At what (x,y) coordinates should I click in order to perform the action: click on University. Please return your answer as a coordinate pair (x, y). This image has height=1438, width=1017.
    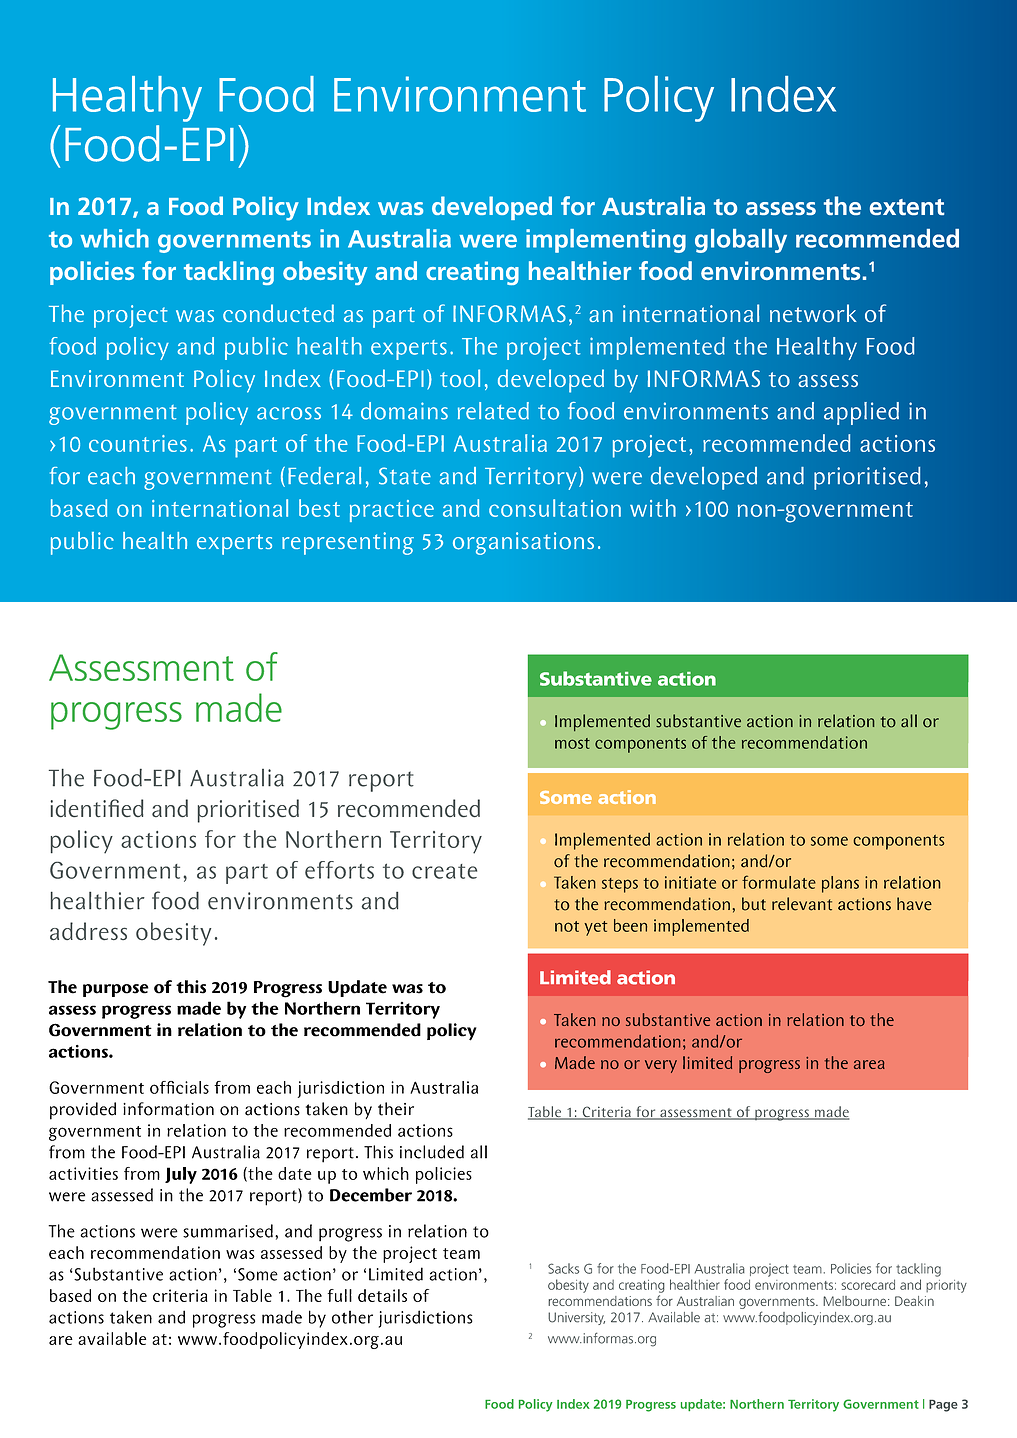
    Looking at the image, I should click on (576, 1318).
